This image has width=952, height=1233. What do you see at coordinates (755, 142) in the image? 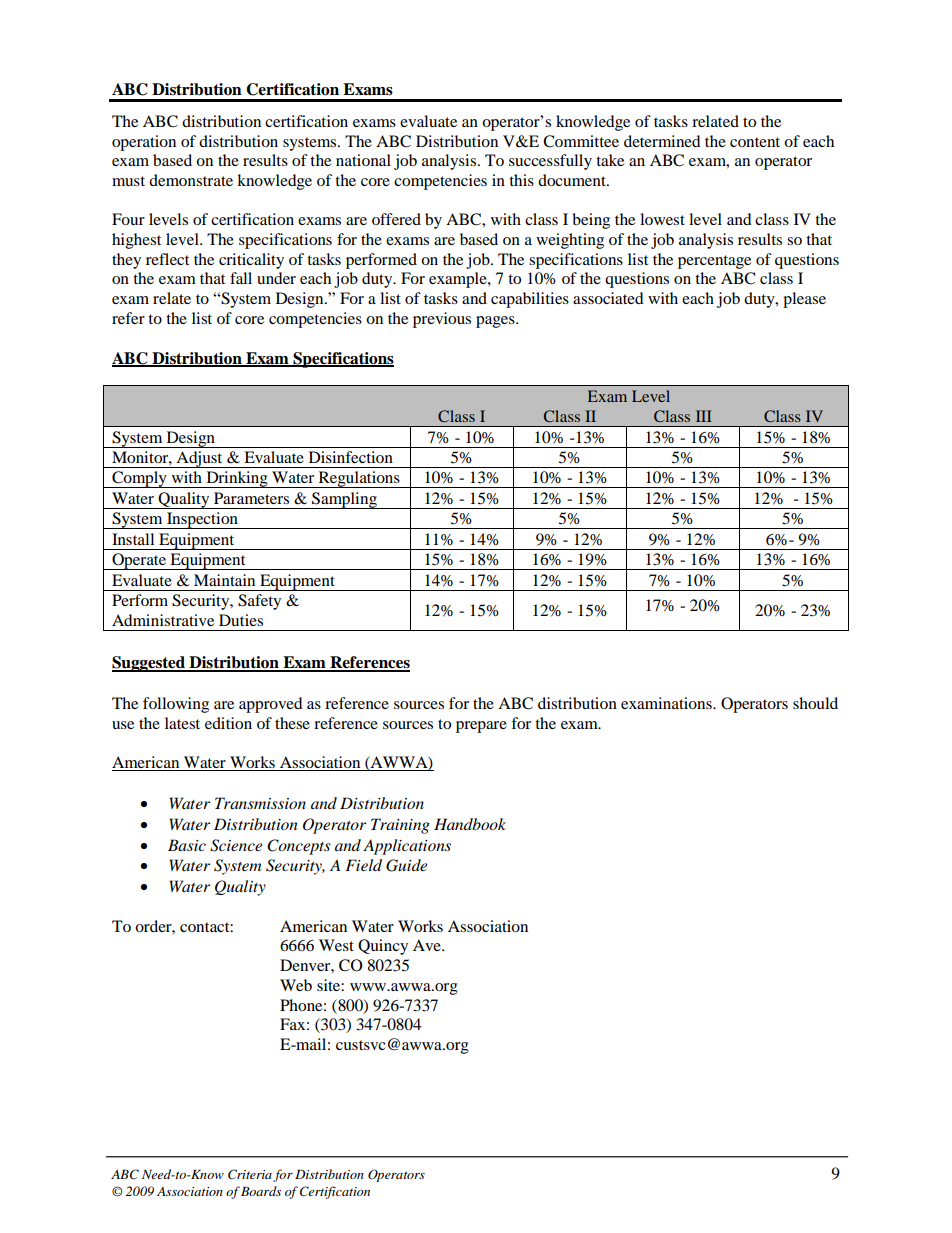
I see `content` at bounding box center [755, 142].
